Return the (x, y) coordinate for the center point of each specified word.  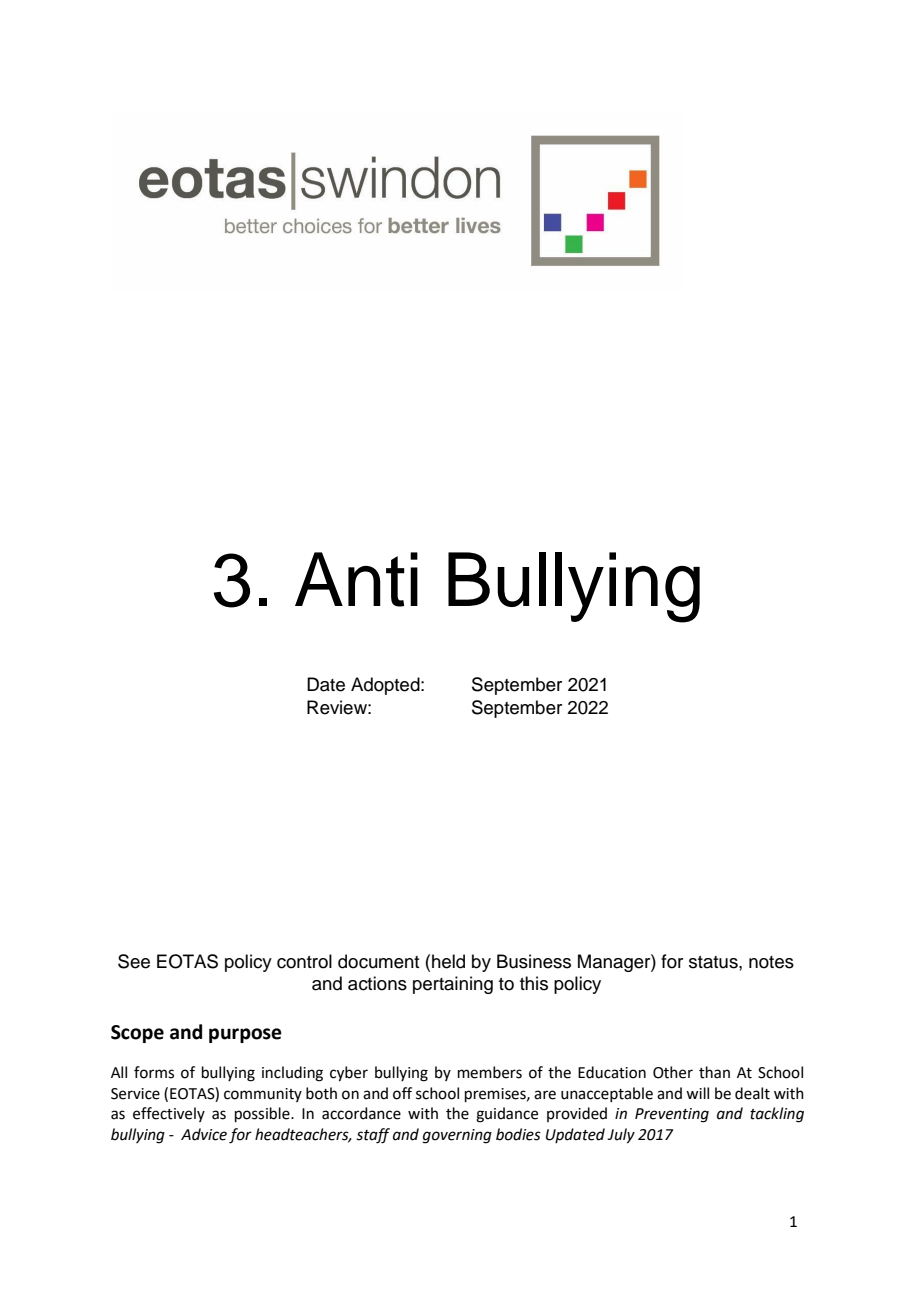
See (134, 961)
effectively (169, 1114)
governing (457, 1136)
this (534, 983)
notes (771, 962)
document (378, 961)
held (448, 961)
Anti (356, 579)
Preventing (672, 1115)
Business (534, 961)
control (304, 961)
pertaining (453, 985)
